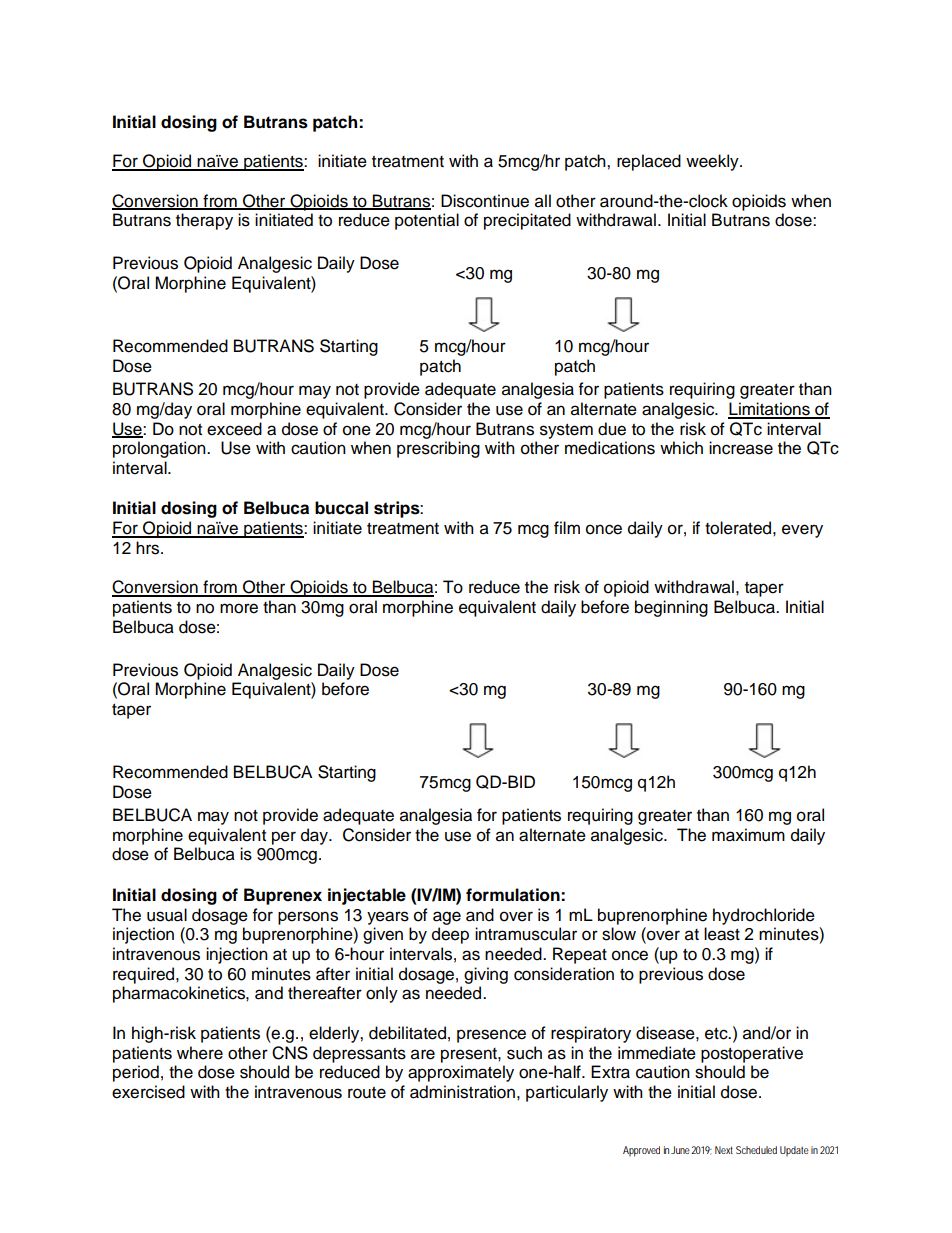 The height and width of the page is (1233, 952). What do you see at coordinates (764, 916) in the page?
I see `hydrochloride` at bounding box center [764, 916].
